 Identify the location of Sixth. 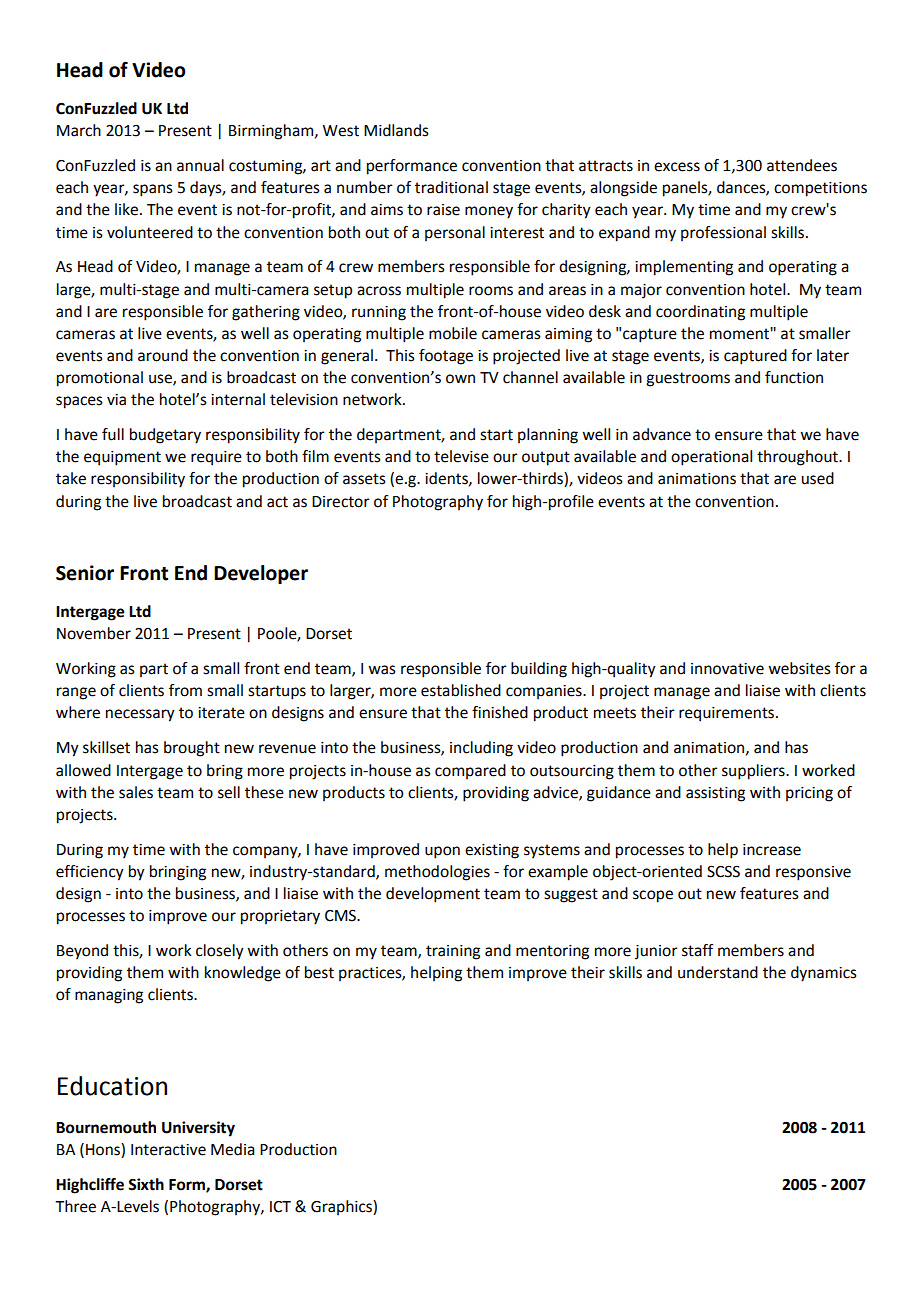
(146, 1184).
